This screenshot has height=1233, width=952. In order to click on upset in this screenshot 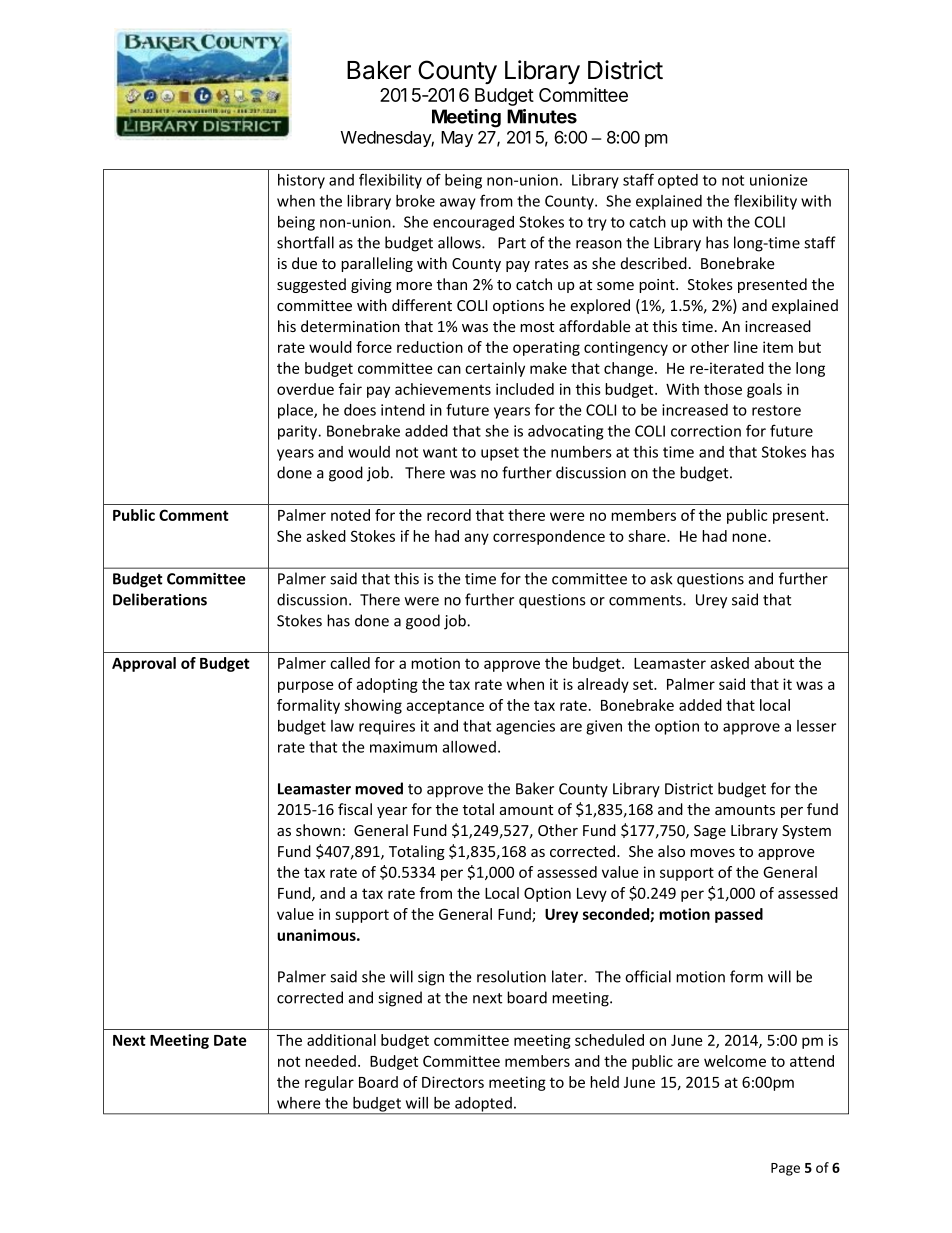, I will do `click(500, 454)`.
